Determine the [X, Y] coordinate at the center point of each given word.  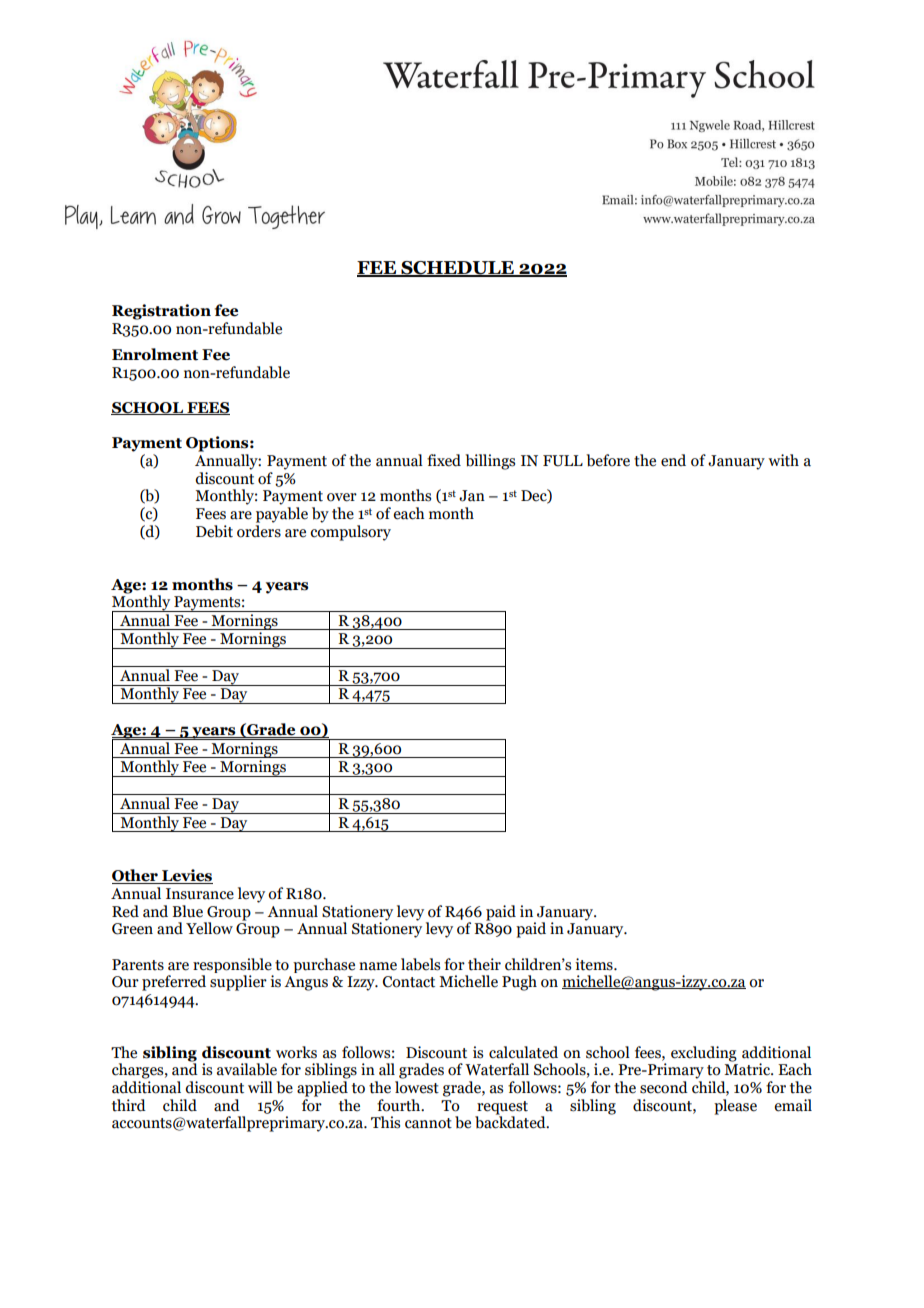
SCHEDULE [457, 269]
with [783, 460]
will [260, 1087]
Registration [161, 312]
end [673, 460]
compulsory [350, 531]
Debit [214, 531]
